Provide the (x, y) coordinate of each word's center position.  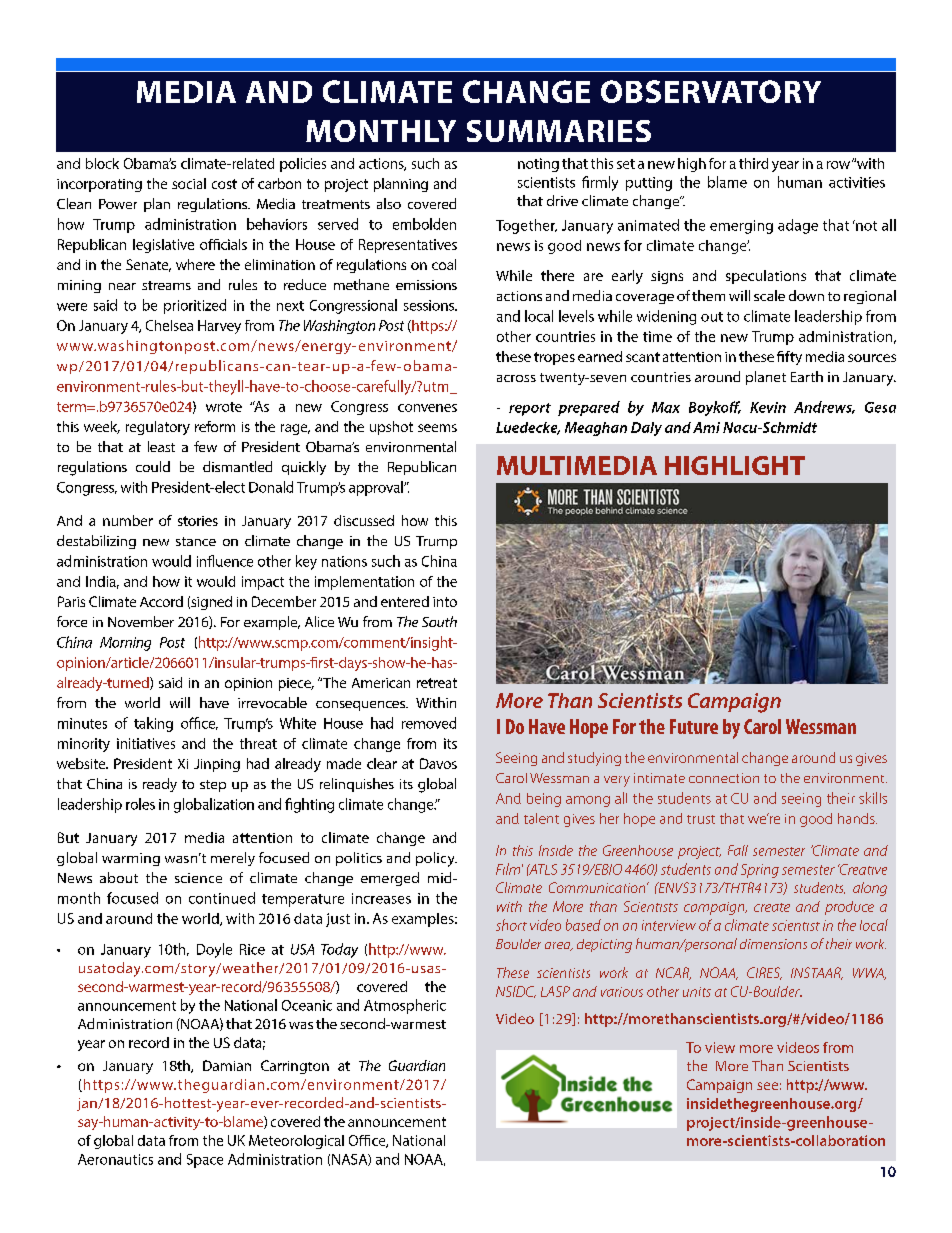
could (153, 466)
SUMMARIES (559, 131)
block (102, 163)
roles (140, 804)
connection (724, 778)
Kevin (768, 407)
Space (205, 1161)
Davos (438, 763)
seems (437, 428)
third (753, 163)
